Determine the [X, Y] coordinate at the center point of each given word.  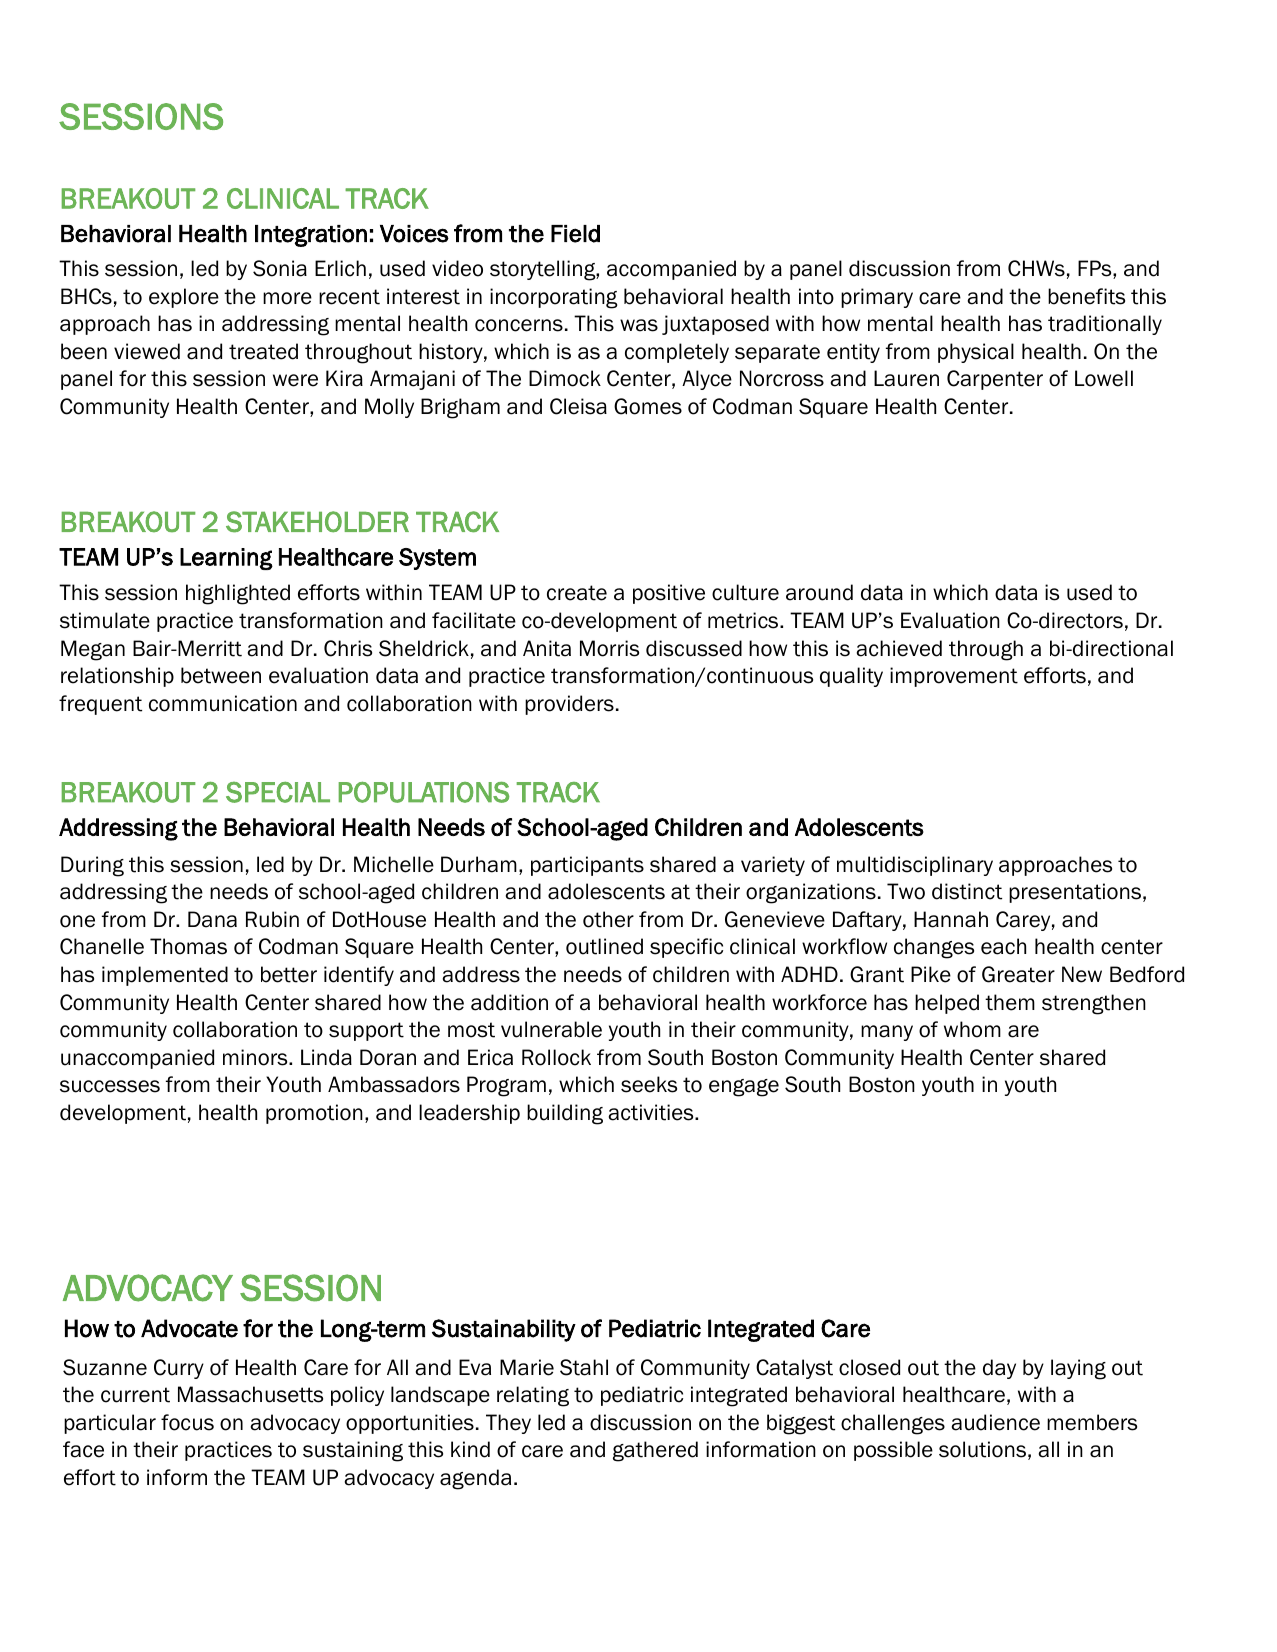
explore [184, 298]
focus [187, 1422]
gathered [655, 1451]
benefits [1086, 296]
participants [587, 866]
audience [995, 1422]
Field [575, 234]
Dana [212, 919]
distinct [967, 891]
